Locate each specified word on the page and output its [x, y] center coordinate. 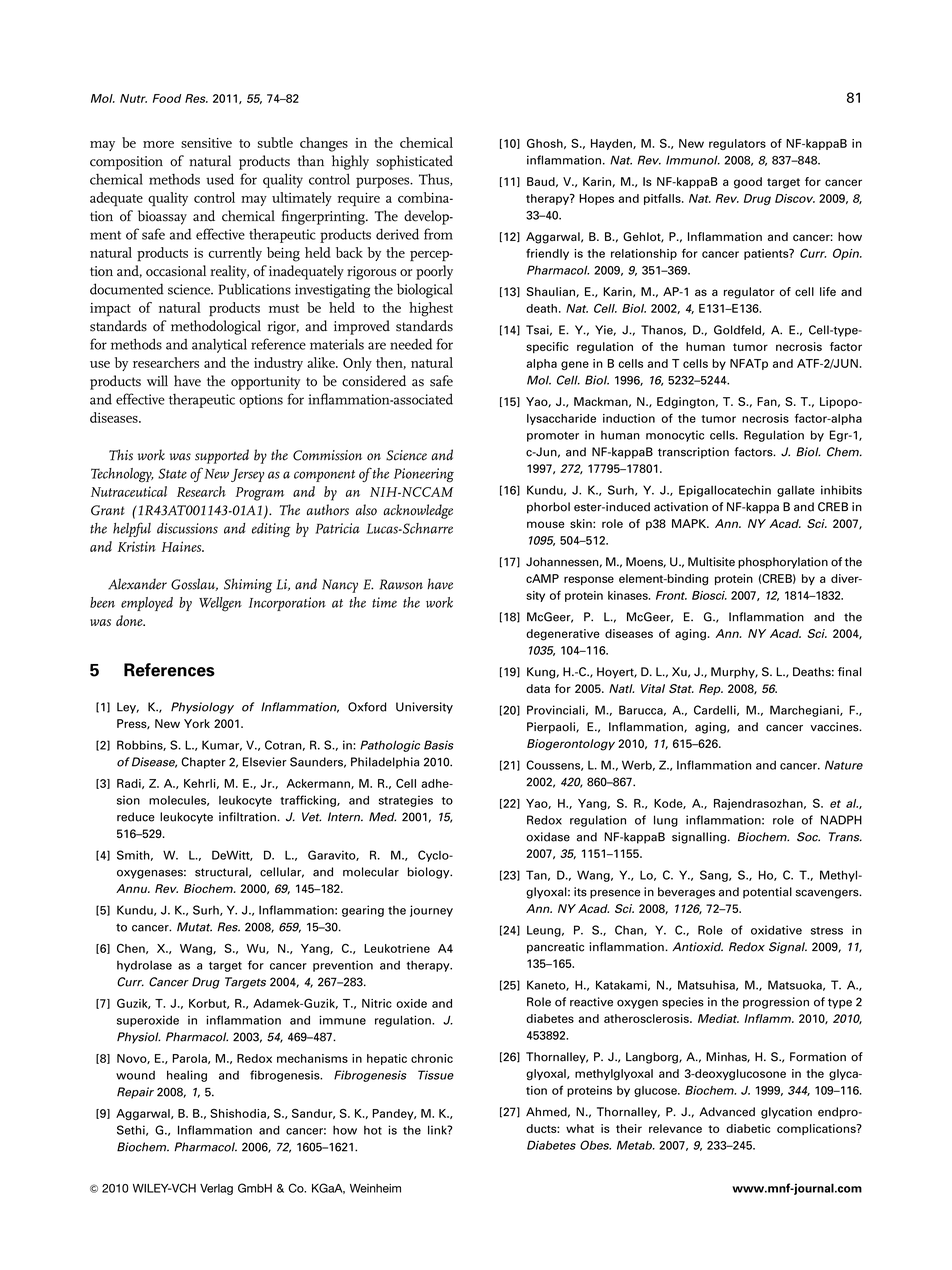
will [157, 380]
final [849, 672]
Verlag [216, 1189]
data [538, 688]
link [438, 1130]
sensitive [206, 143]
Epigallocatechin [725, 491]
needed [411, 344]
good [748, 183]
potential [767, 893]
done [130, 620]
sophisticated [414, 162]
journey [431, 911]
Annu [133, 888]
